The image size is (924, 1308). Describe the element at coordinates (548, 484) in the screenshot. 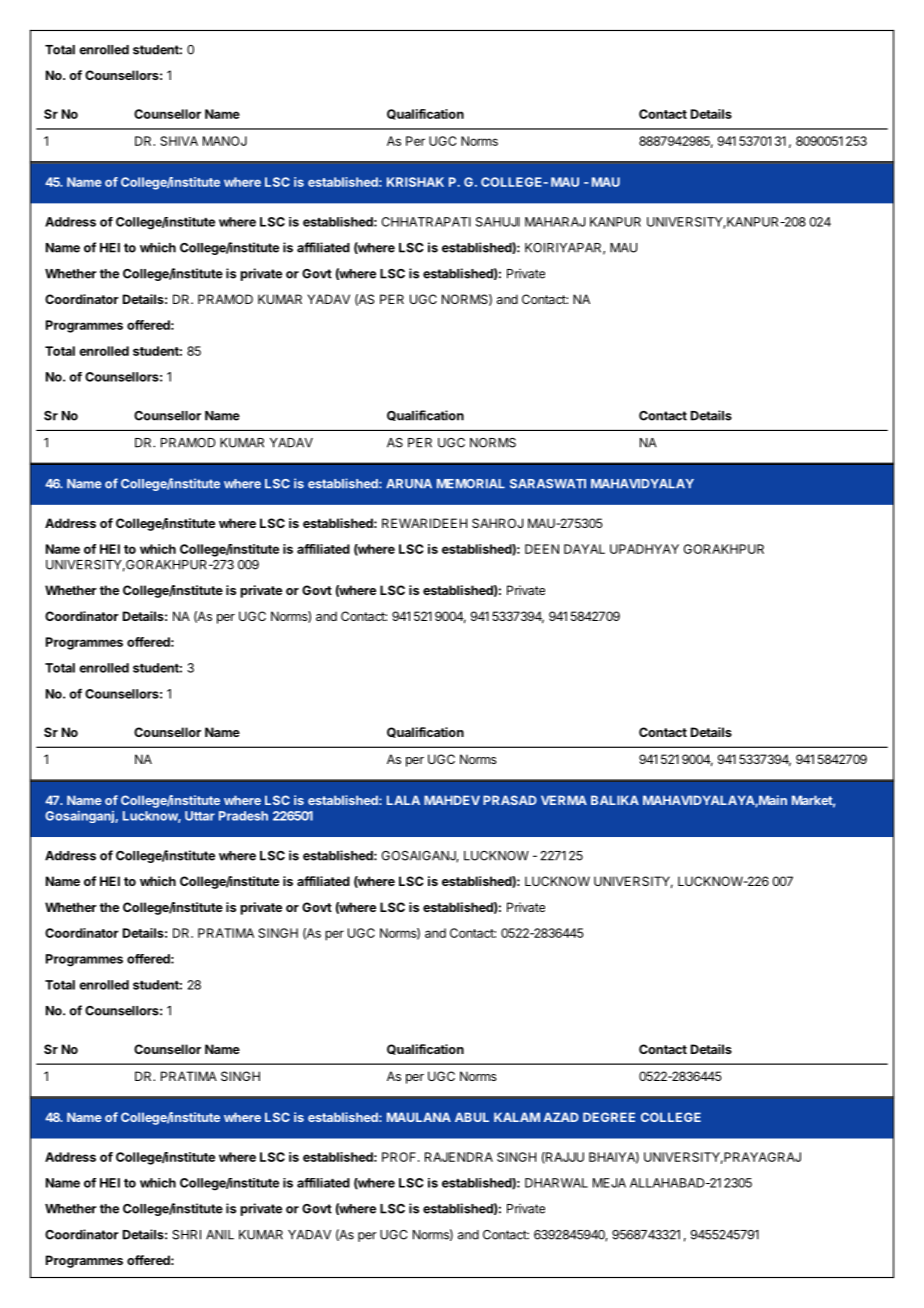

I see `SARASWATI` at that location.
